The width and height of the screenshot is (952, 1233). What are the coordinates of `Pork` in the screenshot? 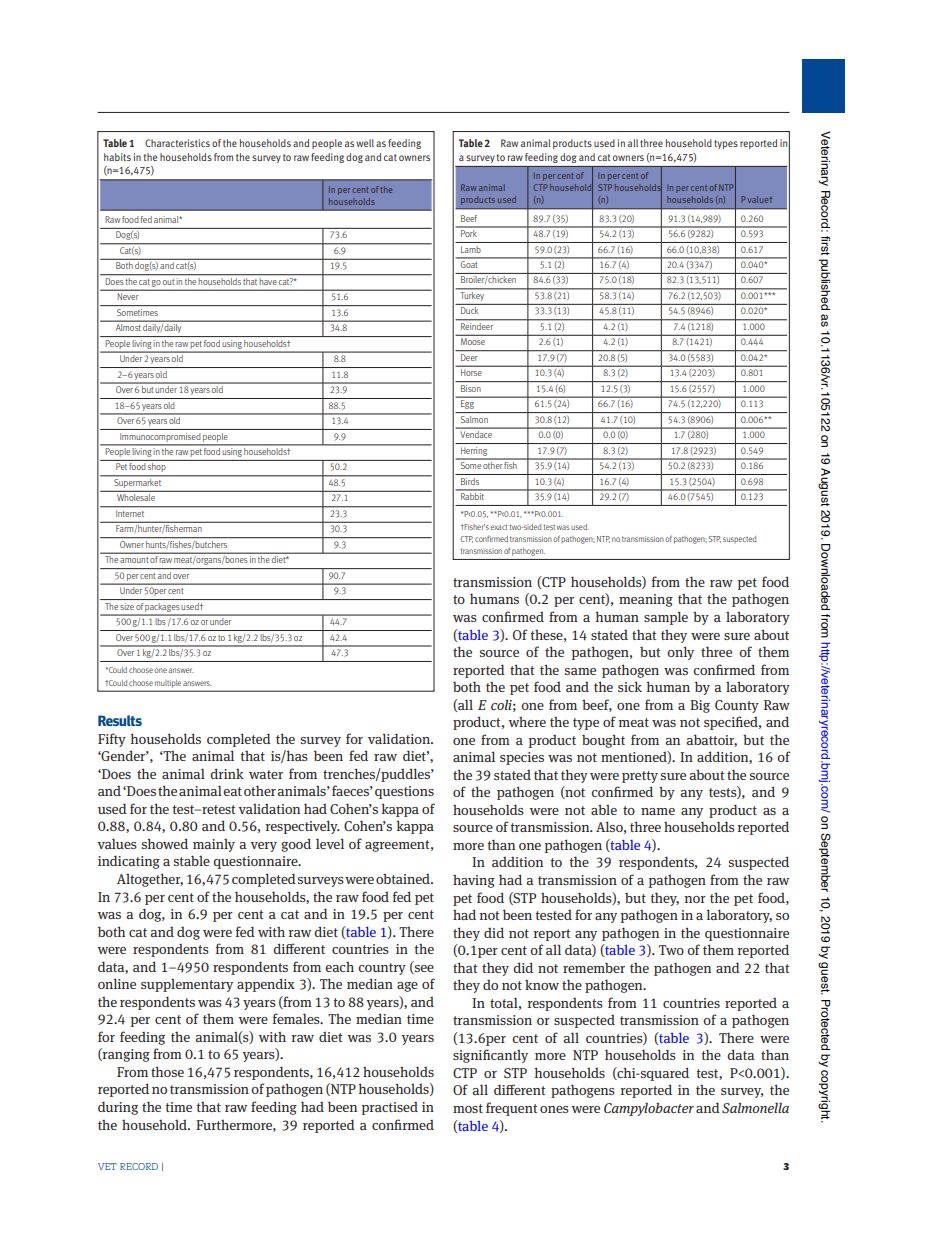 It's located at (469, 232).
